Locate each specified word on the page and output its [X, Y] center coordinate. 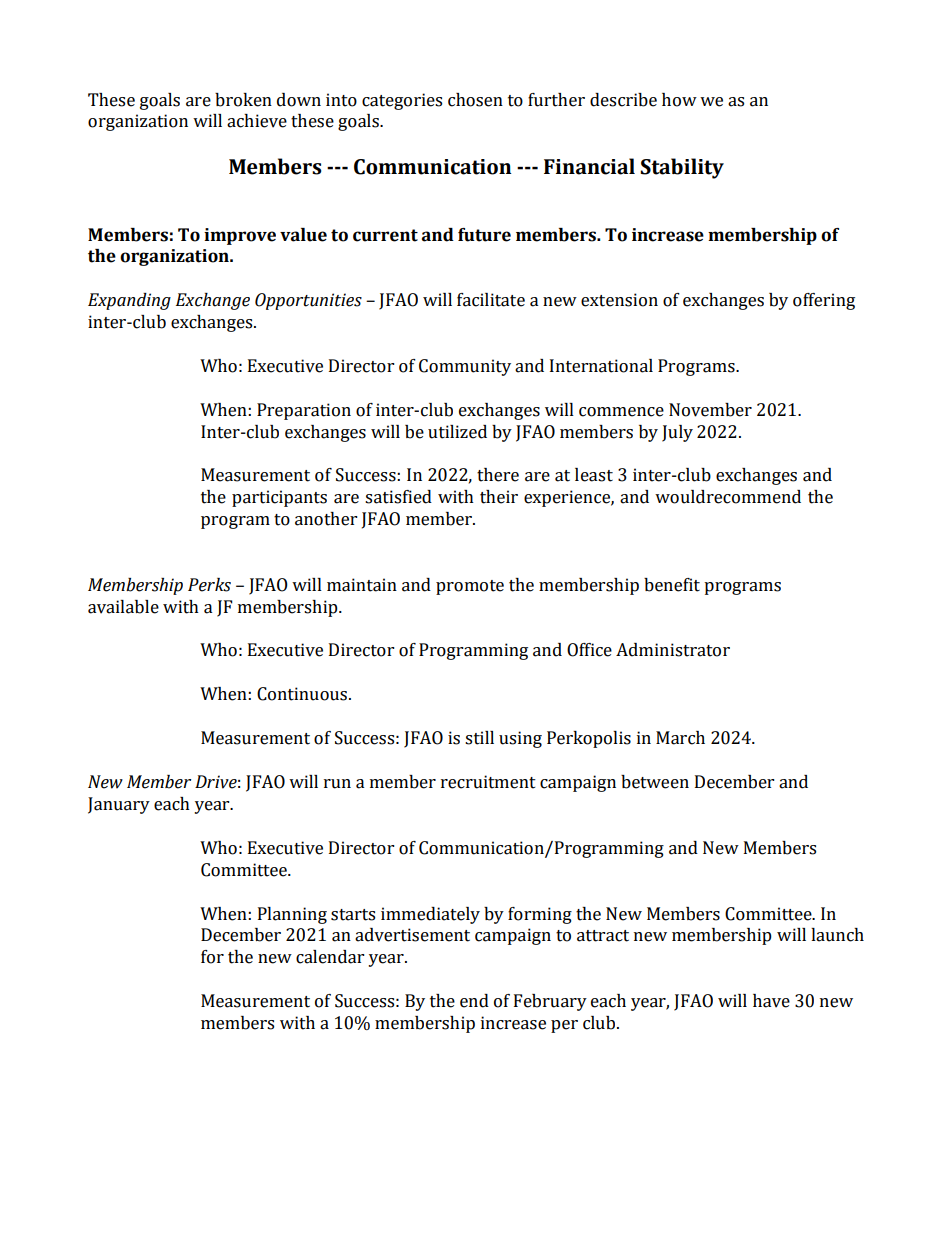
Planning [292, 915]
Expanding [129, 301]
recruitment [488, 782]
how [679, 100]
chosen [475, 100]
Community [465, 367]
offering [824, 301]
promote [470, 587]
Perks [209, 585]
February [550, 1002]
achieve [257, 121]
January [119, 805]
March [680, 738]
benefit [672, 585]
